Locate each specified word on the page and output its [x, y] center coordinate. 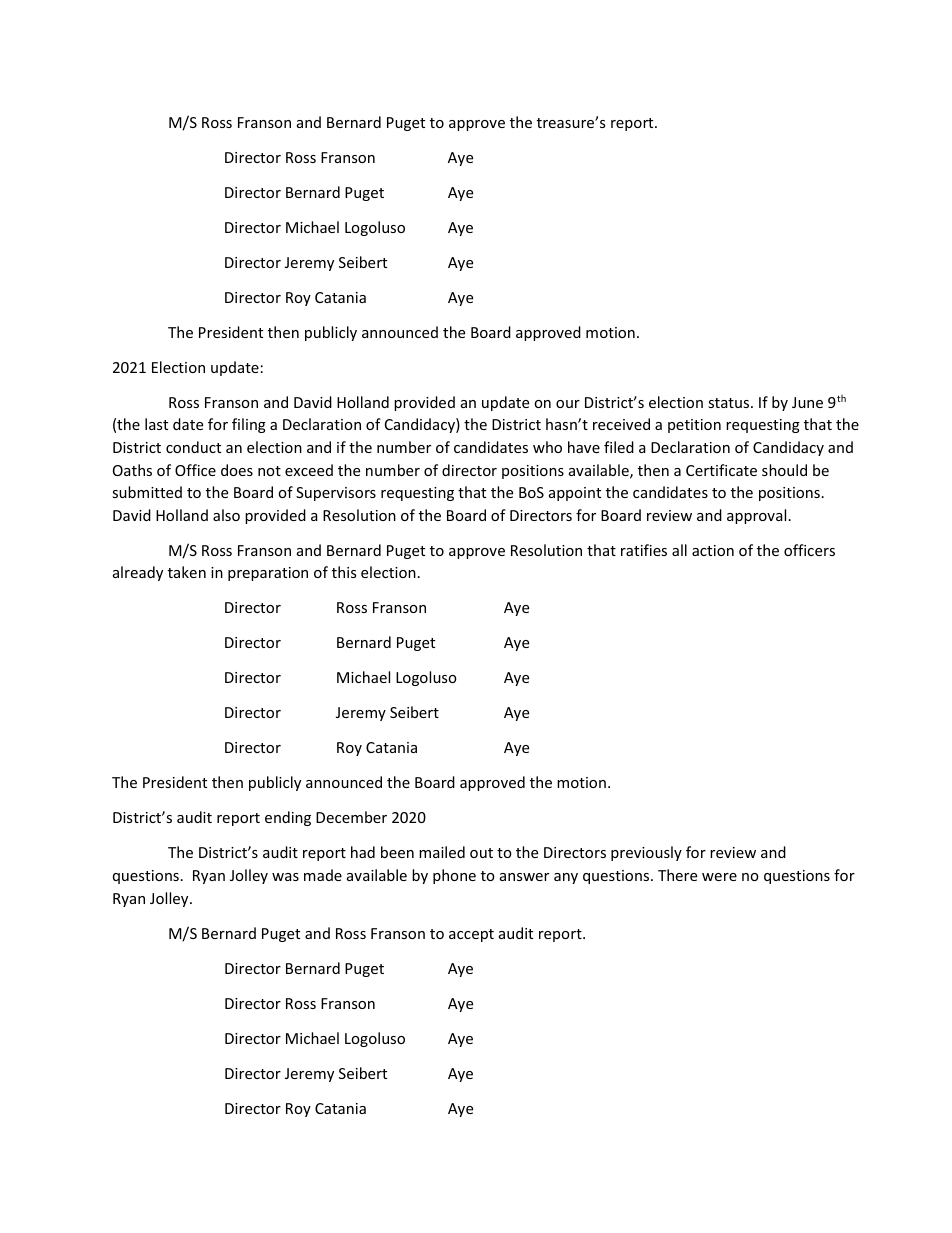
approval [756, 516]
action [713, 550]
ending [288, 818]
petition [694, 426]
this [344, 572]
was [285, 877]
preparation [268, 574]
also [226, 515]
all [679, 550]
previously [646, 853]
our [568, 404]
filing [249, 425]
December [351, 817]
